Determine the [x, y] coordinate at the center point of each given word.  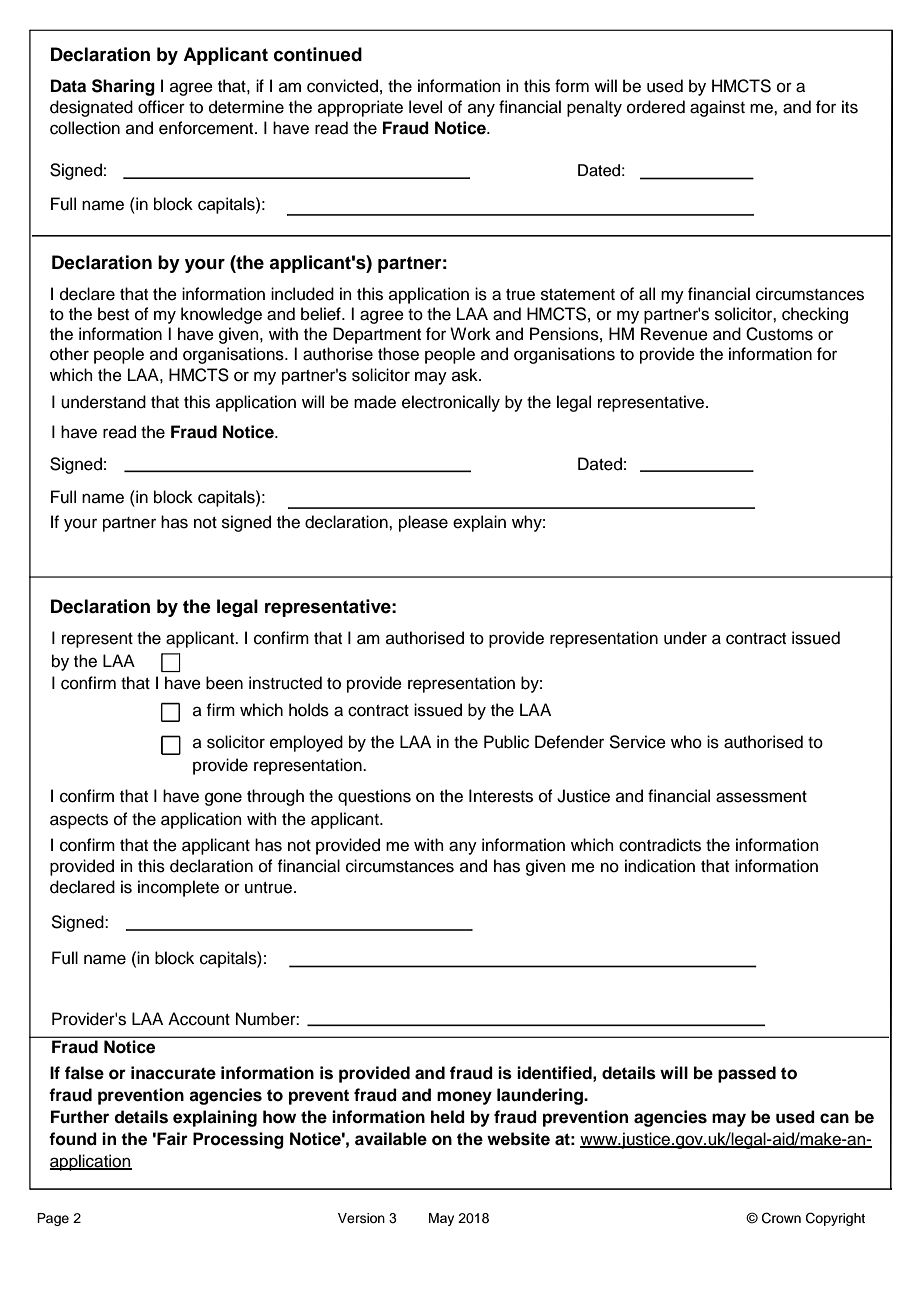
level [425, 107]
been [224, 683]
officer [161, 107]
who [686, 742]
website [518, 1139]
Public [506, 742]
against [717, 108]
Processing [238, 1140]
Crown [781, 1218]
